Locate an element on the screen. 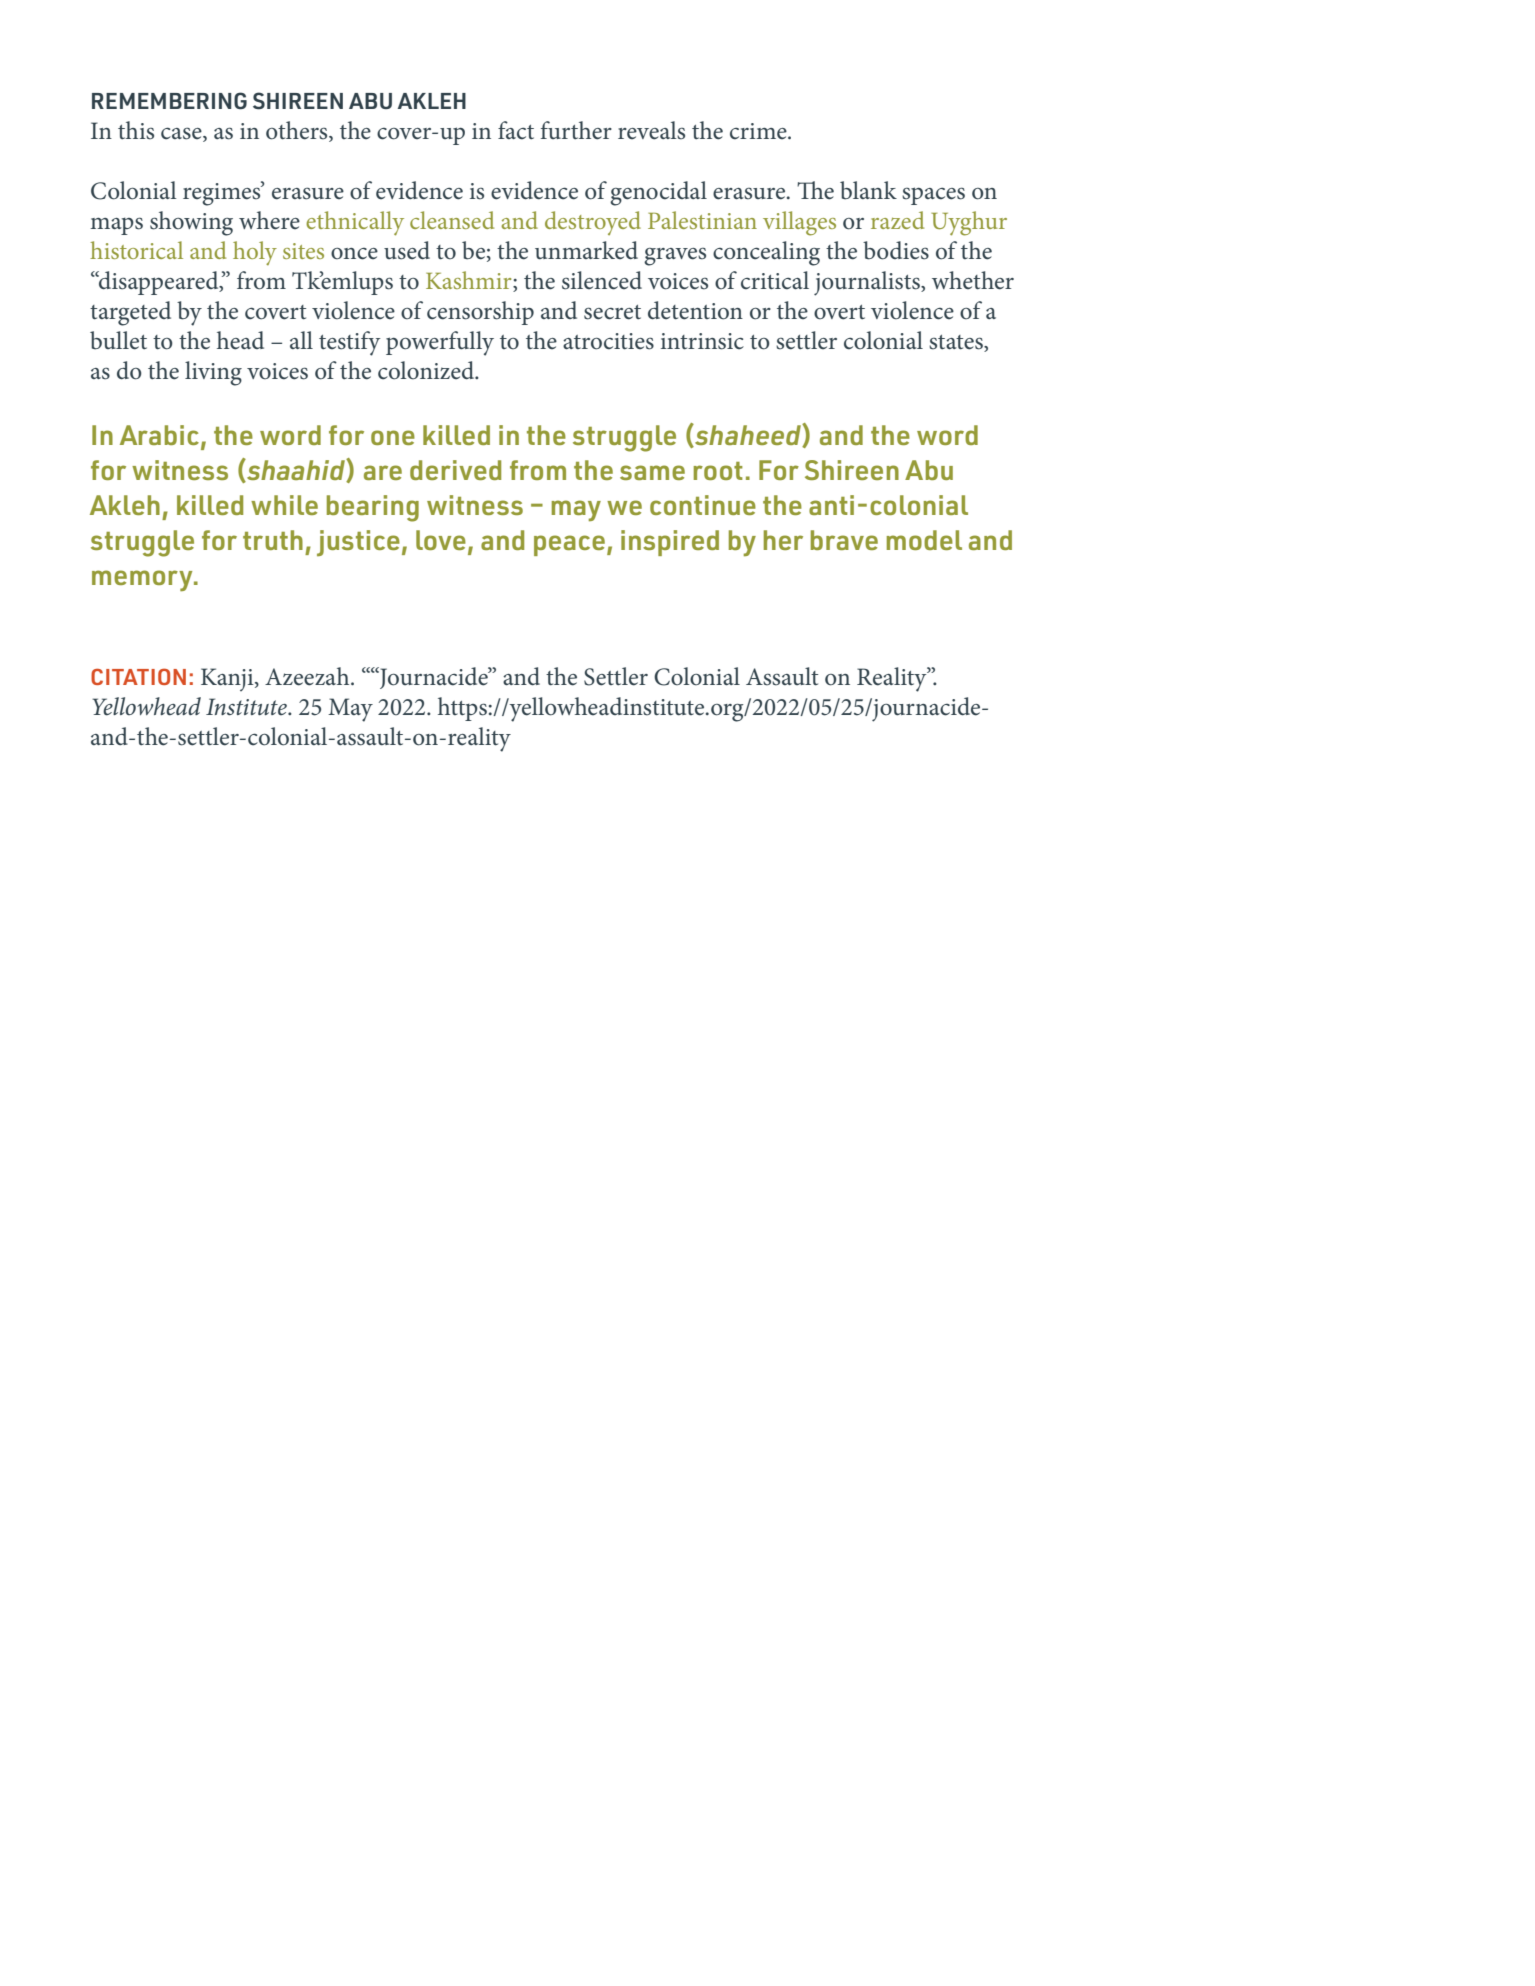  states is located at coordinates (957, 343).
